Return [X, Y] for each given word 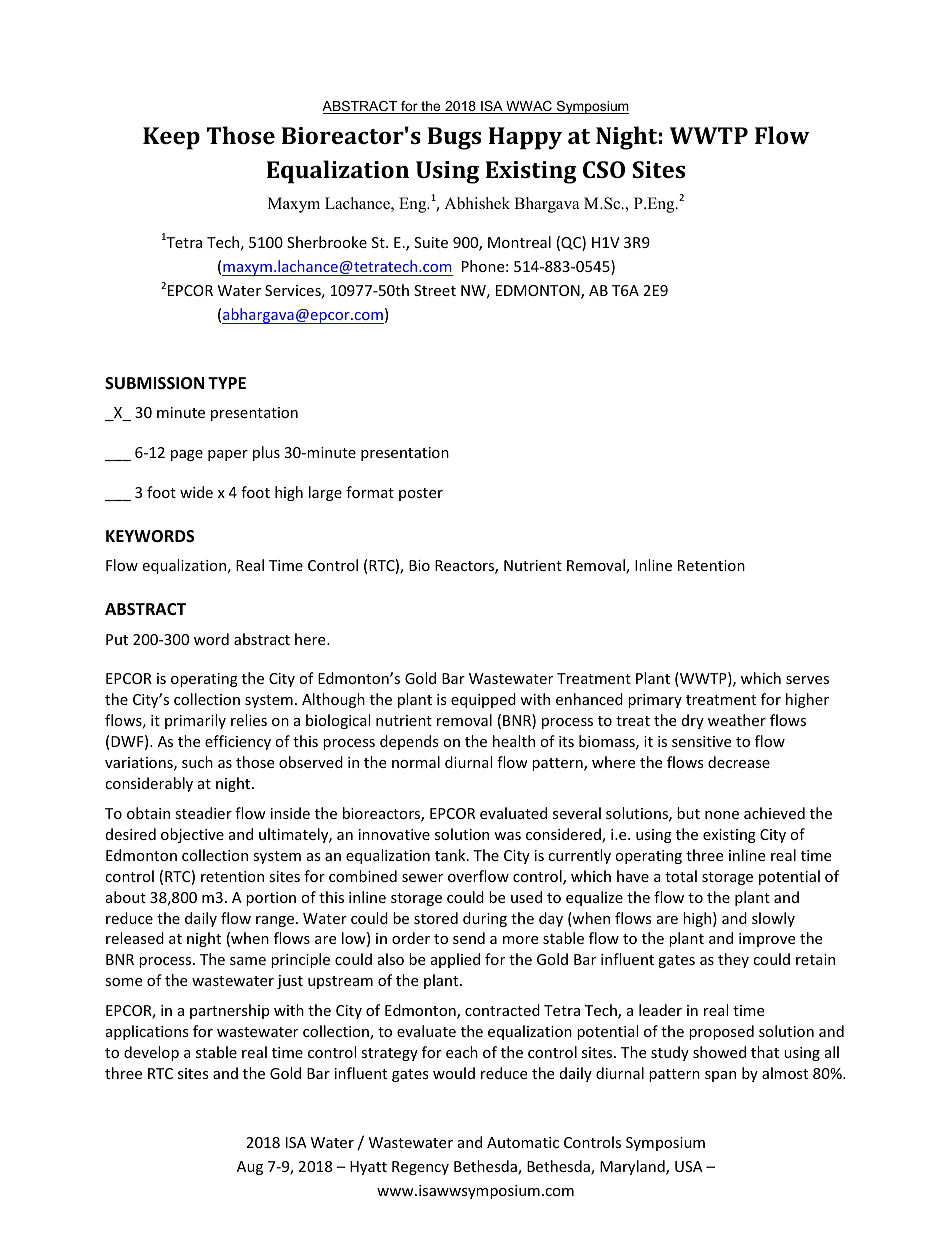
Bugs [454, 138]
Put [117, 639]
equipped [483, 700]
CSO [604, 169]
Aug [250, 1168]
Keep [171, 138]
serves [807, 680]
